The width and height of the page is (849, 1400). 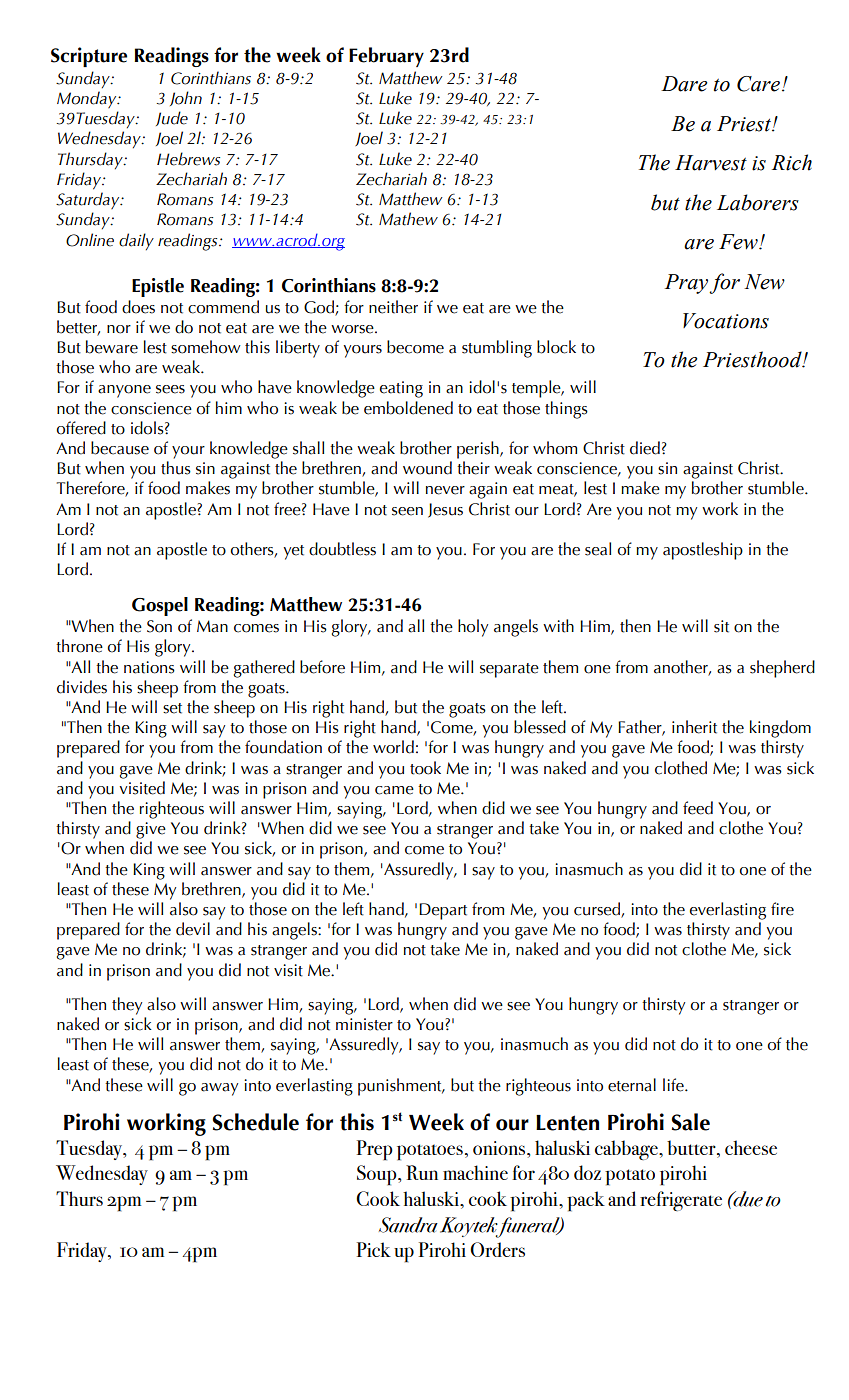 I want to click on John, so click(x=186, y=98).
